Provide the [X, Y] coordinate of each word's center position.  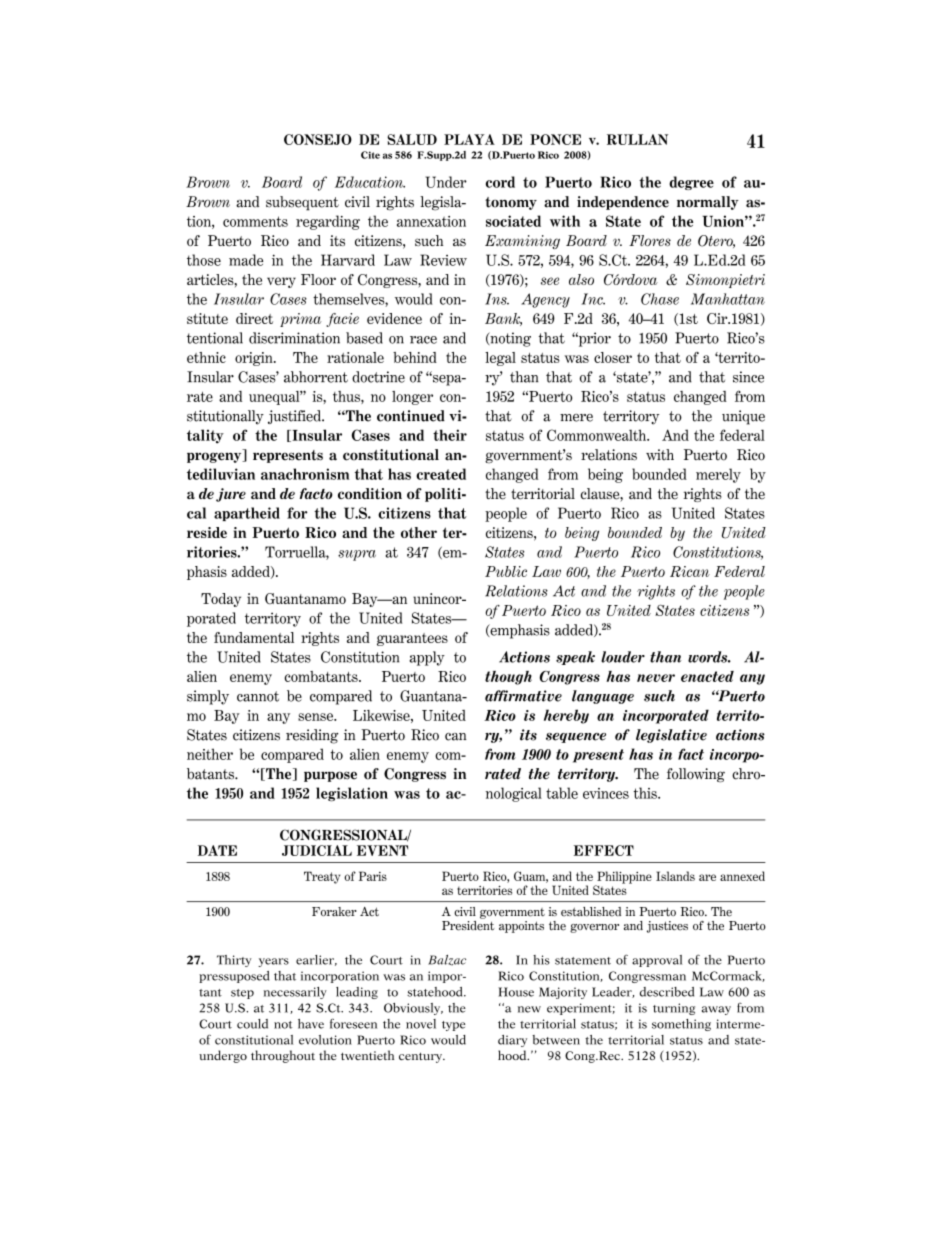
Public [506, 571]
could [252, 1024]
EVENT [382, 850]
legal [500, 359]
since [748, 377]
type [453, 1026]
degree [691, 183]
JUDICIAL [317, 850]
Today [221, 600]
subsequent [302, 203]
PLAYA [469, 139]
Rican [690, 571]
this [646, 793]
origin [255, 359]
